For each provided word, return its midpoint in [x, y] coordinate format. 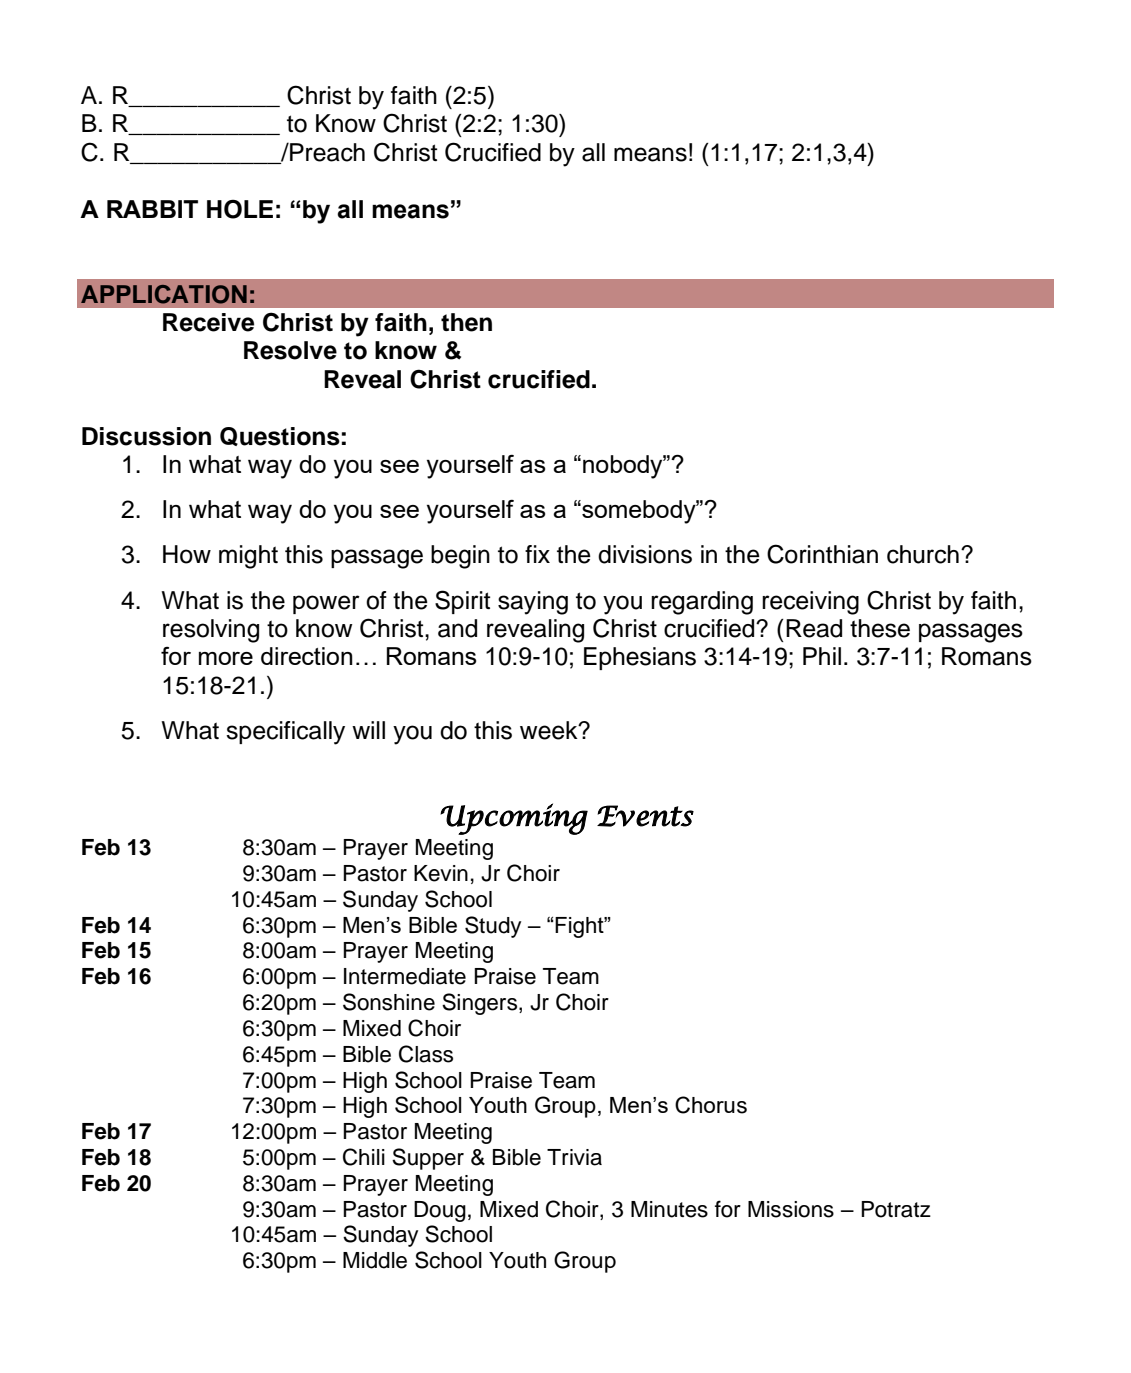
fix [537, 554]
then [466, 322]
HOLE [240, 209]
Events [645, 816]
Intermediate [405, 976]
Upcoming [514, 819]
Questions [280, 436]
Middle [375, 1260]
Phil [822, 656]
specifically [285, 733]
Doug [440, 1211]
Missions [791, 1209]
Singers [481, 1004]
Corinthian [822, 554]
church [923, 554]
